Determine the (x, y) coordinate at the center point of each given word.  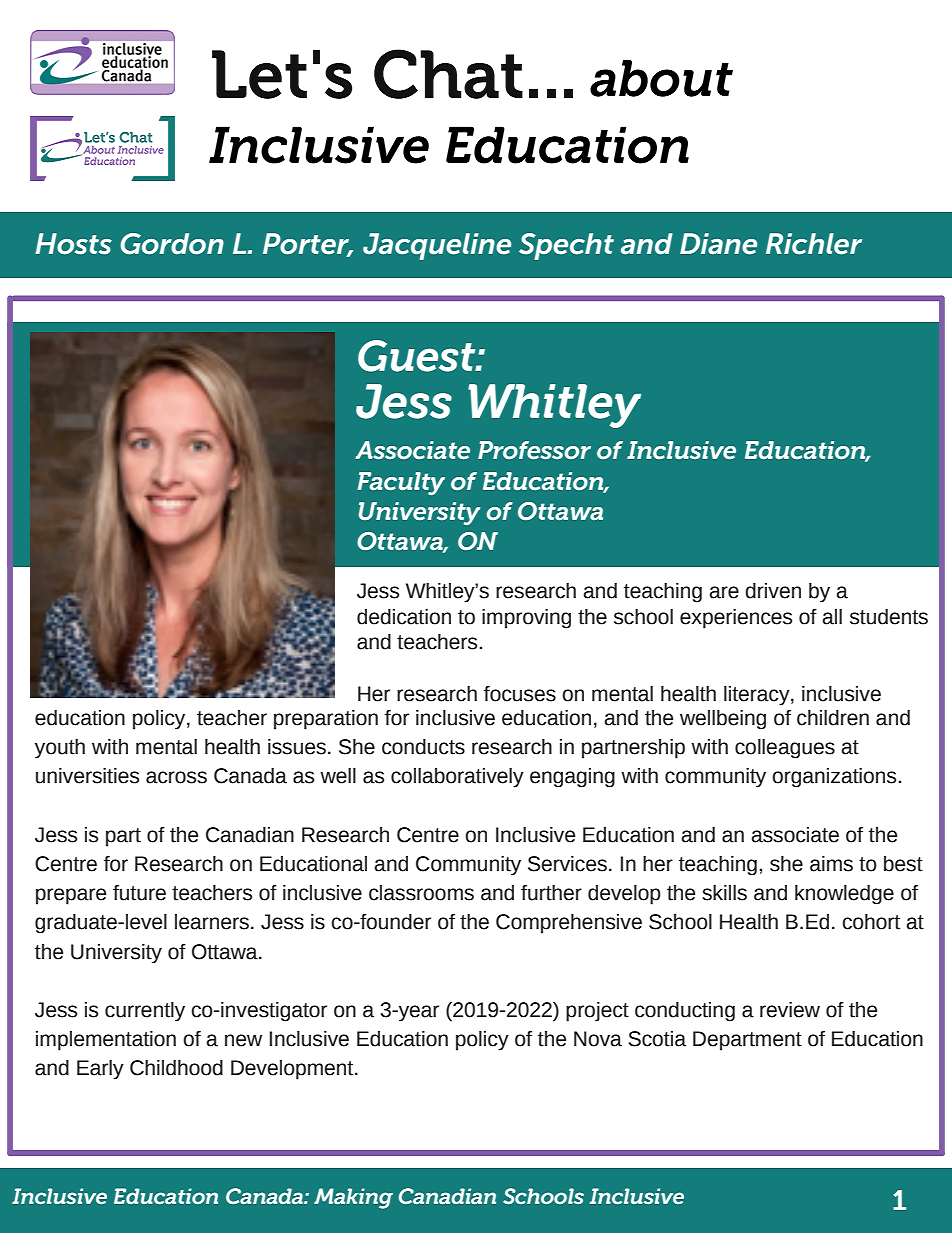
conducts (423, 747)
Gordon (172, 244)
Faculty (401, 483)
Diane (718, 244)
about (661, 78)
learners (212, 922)
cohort (871, 922)
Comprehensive (569, 924)
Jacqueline (437, 246)
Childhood (176, 1068)
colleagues (785, 749)
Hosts (73, 244)
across (176, 777)
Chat (448, 74)
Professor (534, 450)
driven (773, 591)
